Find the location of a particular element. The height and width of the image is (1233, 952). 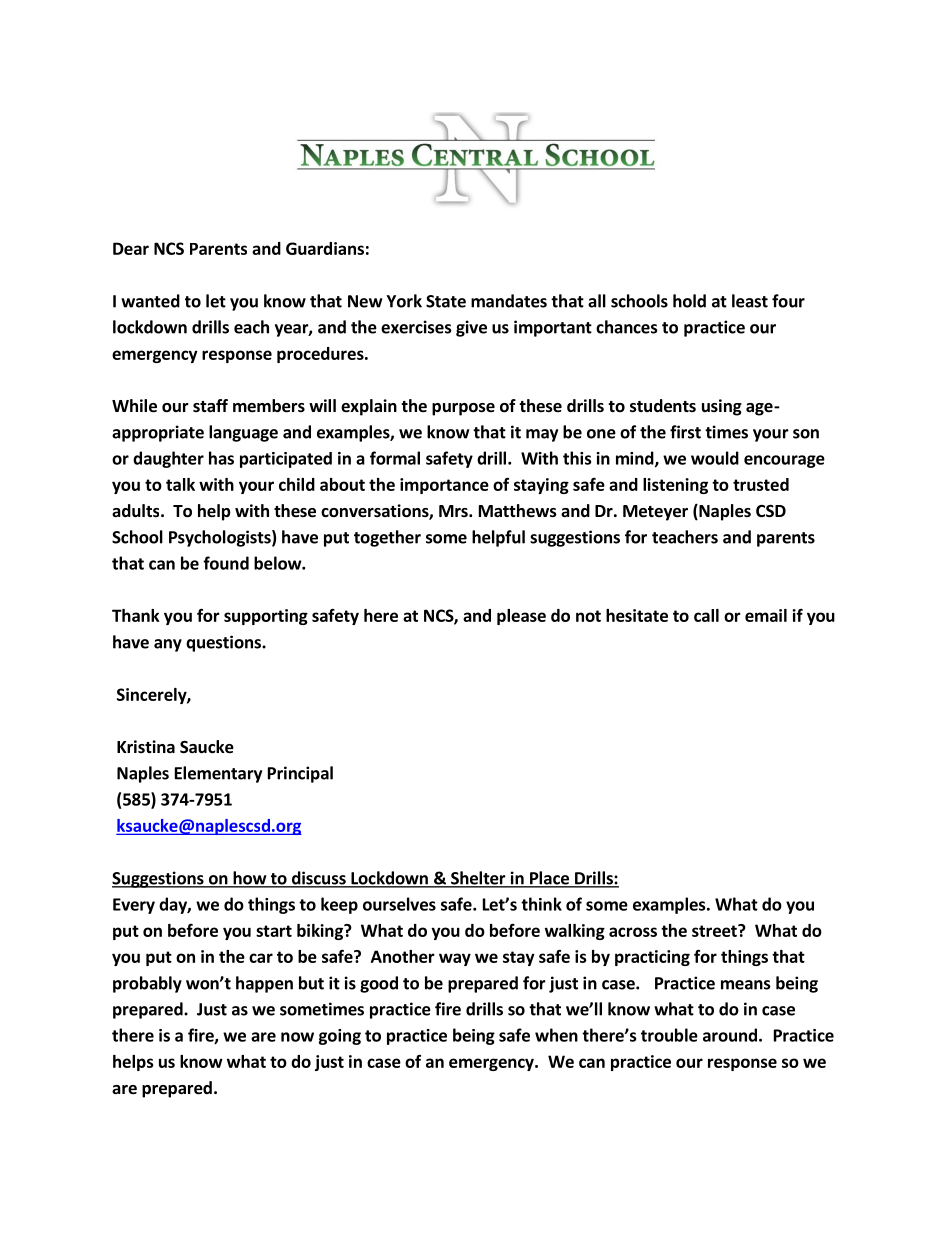

using is located at coordinates (722, 407).
